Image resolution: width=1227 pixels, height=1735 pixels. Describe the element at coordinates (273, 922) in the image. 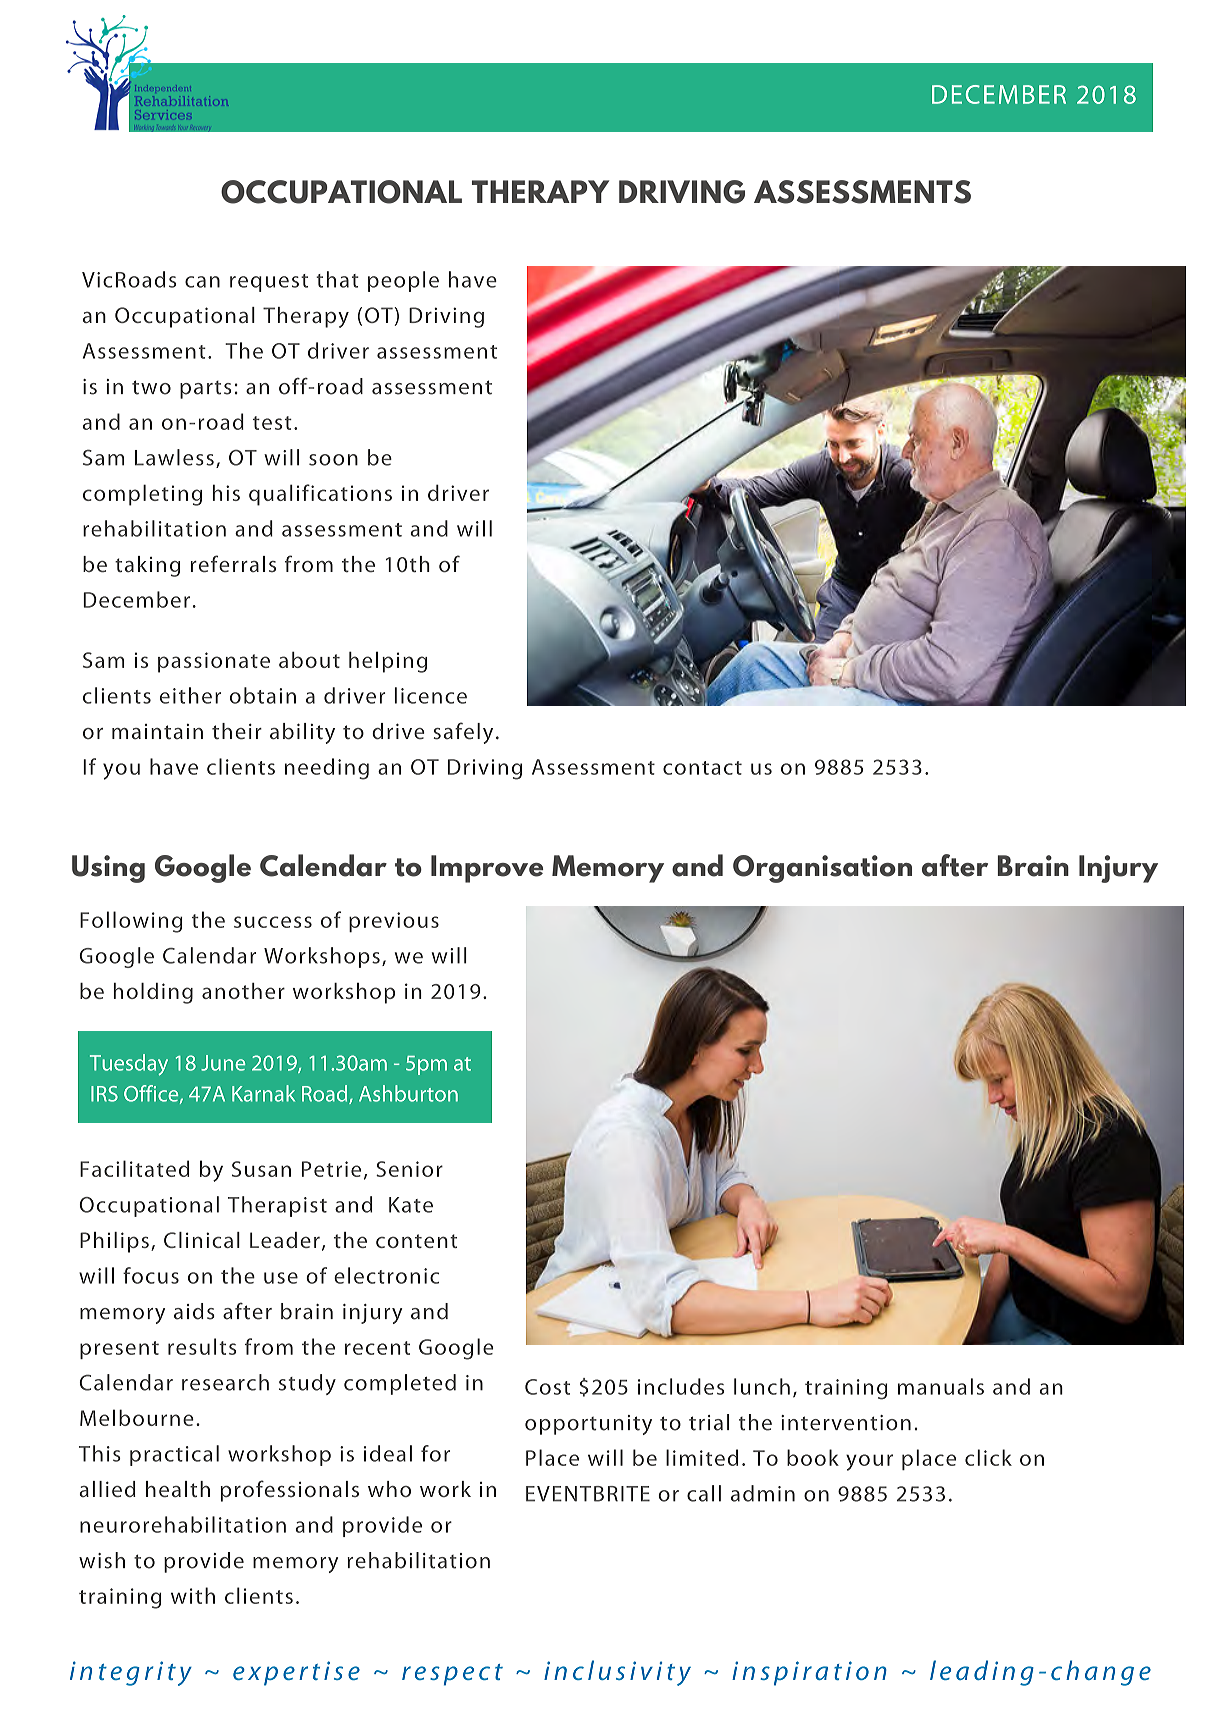

I see `success` at that location.
